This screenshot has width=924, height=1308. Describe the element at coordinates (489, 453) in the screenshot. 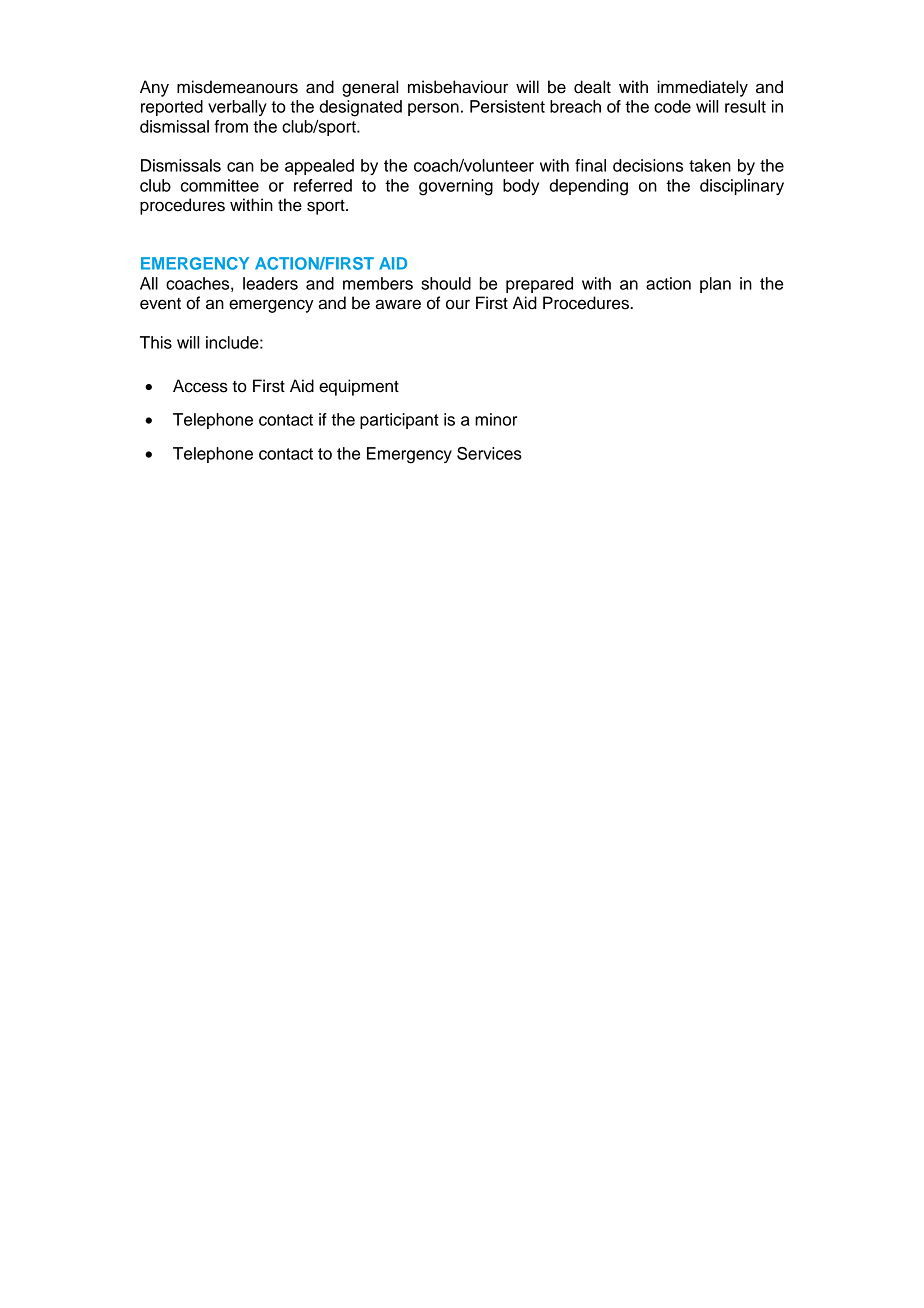

I see `Services` at that location.
